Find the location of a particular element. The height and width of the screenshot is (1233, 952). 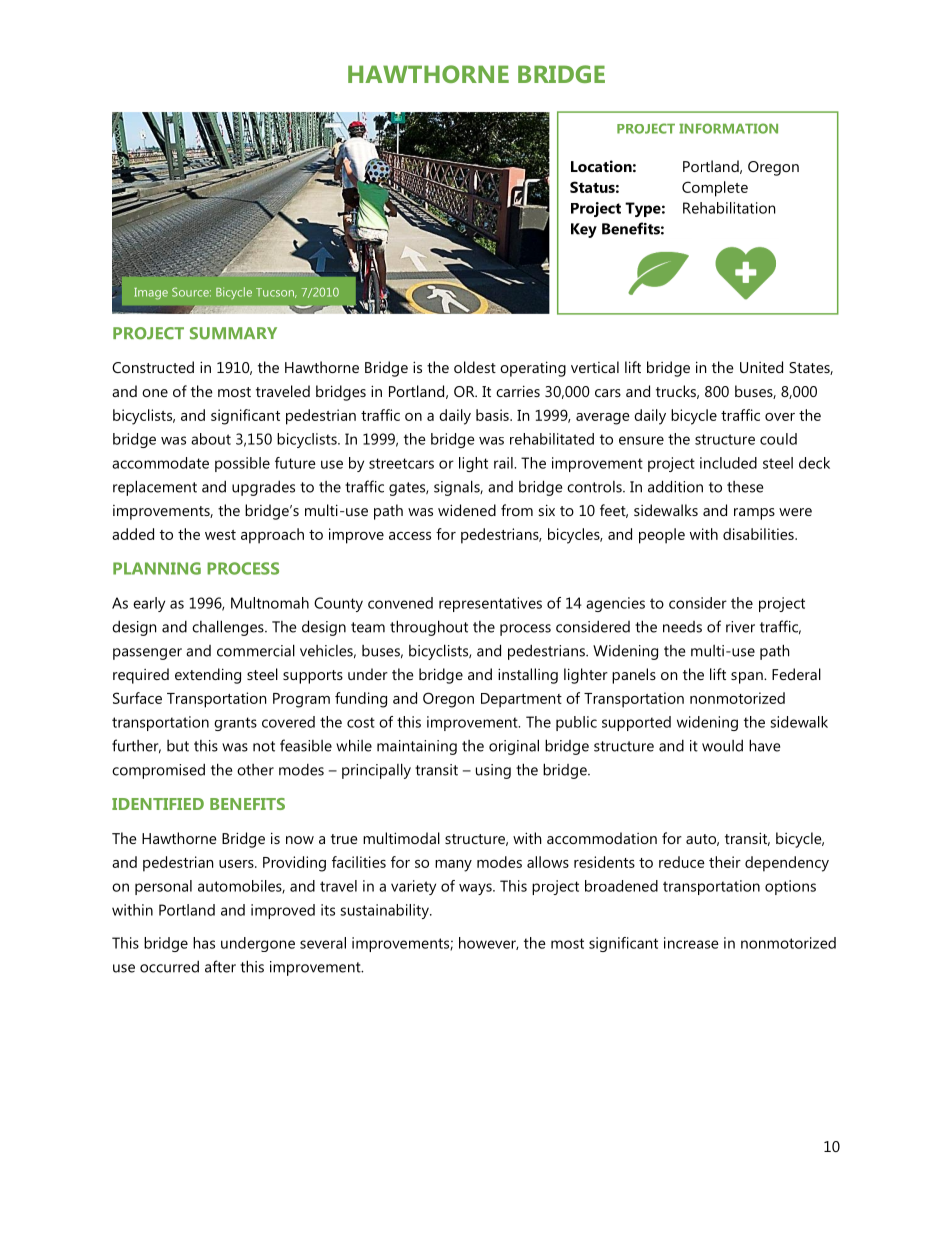

disabilities is located at coordinates (759, 534).
